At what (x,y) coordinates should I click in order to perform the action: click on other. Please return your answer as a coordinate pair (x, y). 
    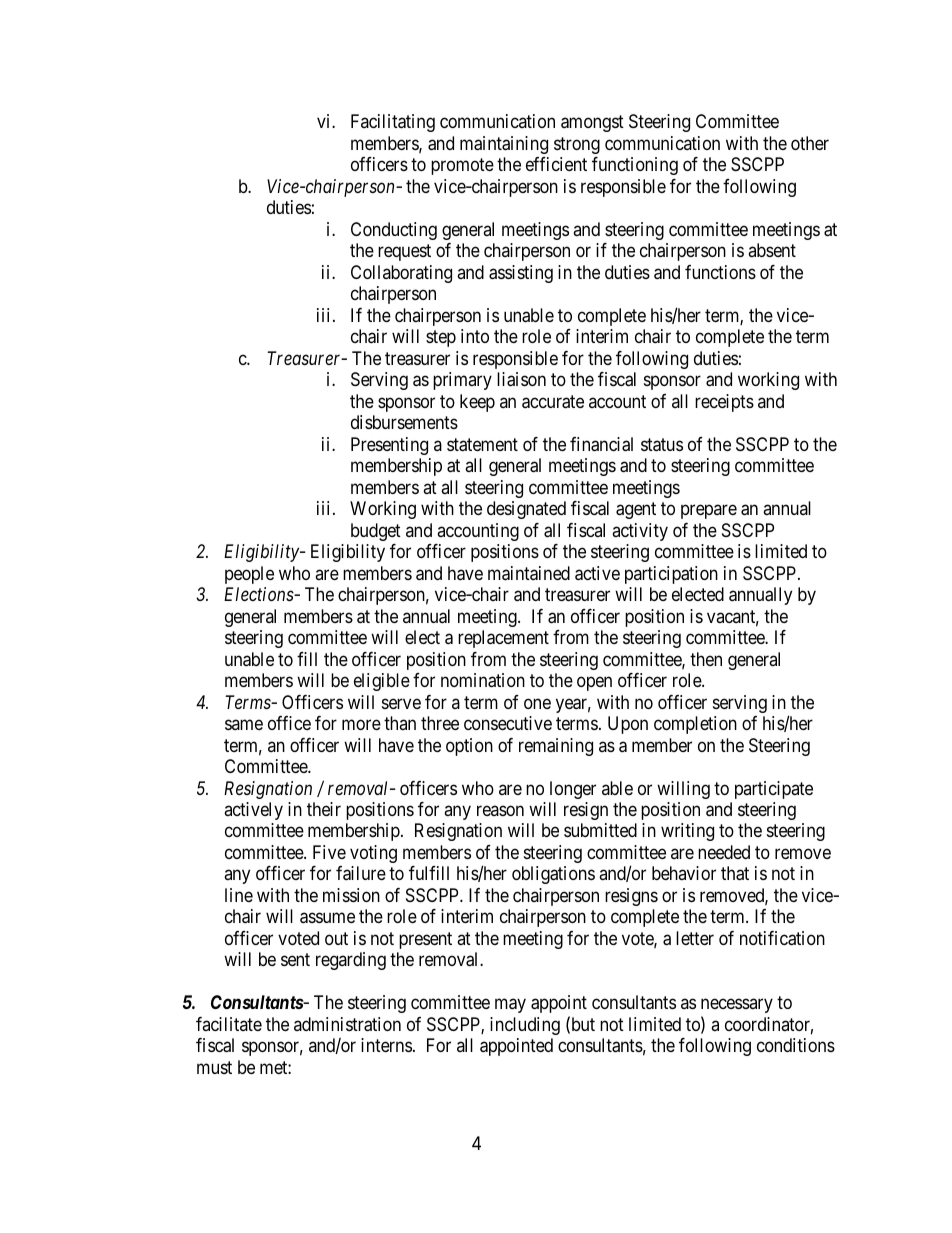
    Looking at the image, I should click on (810, 143).
